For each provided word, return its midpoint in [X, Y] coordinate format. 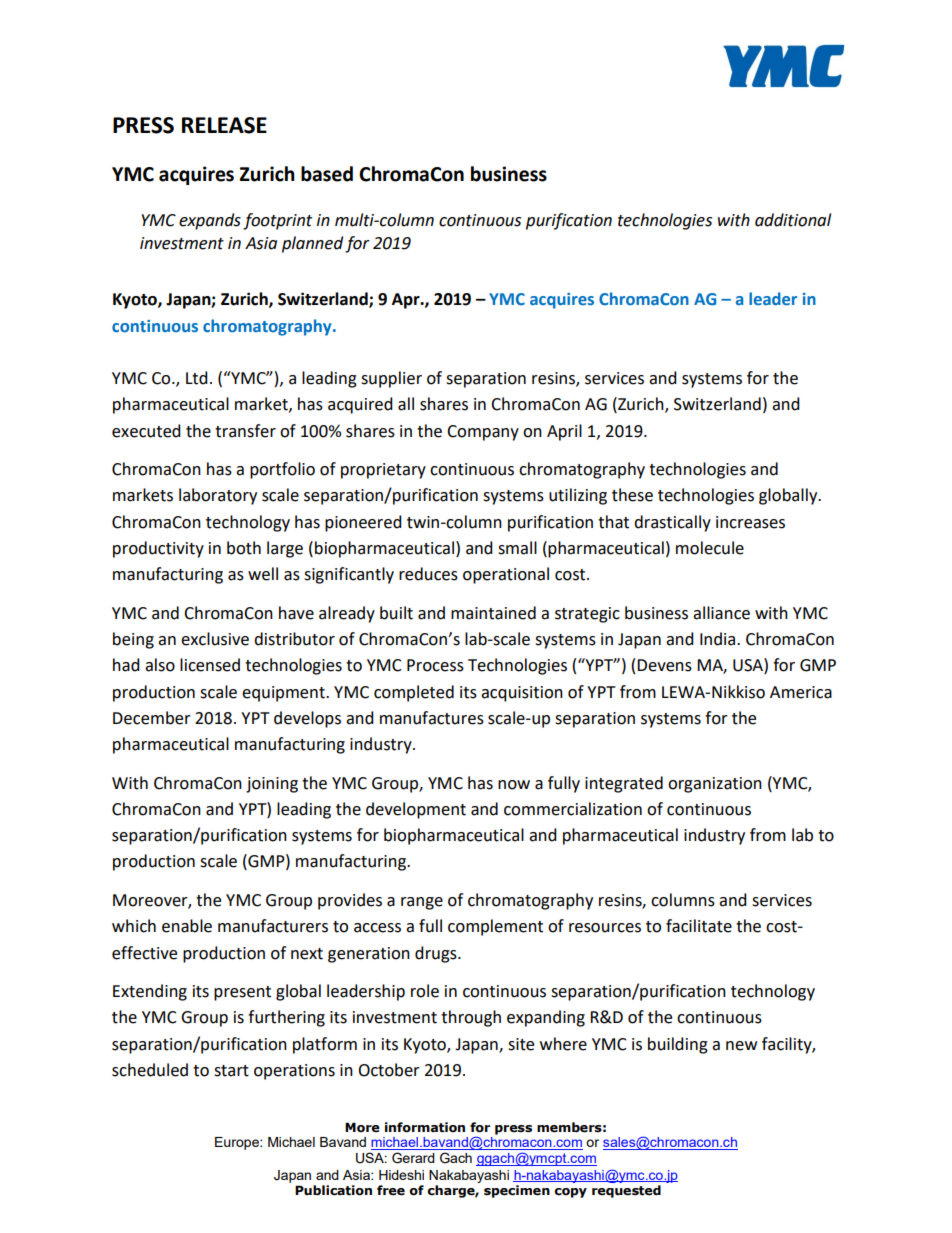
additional [793, 220]
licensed [210, 665]
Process [435, 665]
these [632, 495]
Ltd [197, 378]
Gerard [413, 1158]
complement [495, 927]
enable [187, 926]
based [327, 174]
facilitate [699, 926]
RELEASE [224, 125]
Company [483, 433]
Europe [238, 1143]
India [719, 639]
